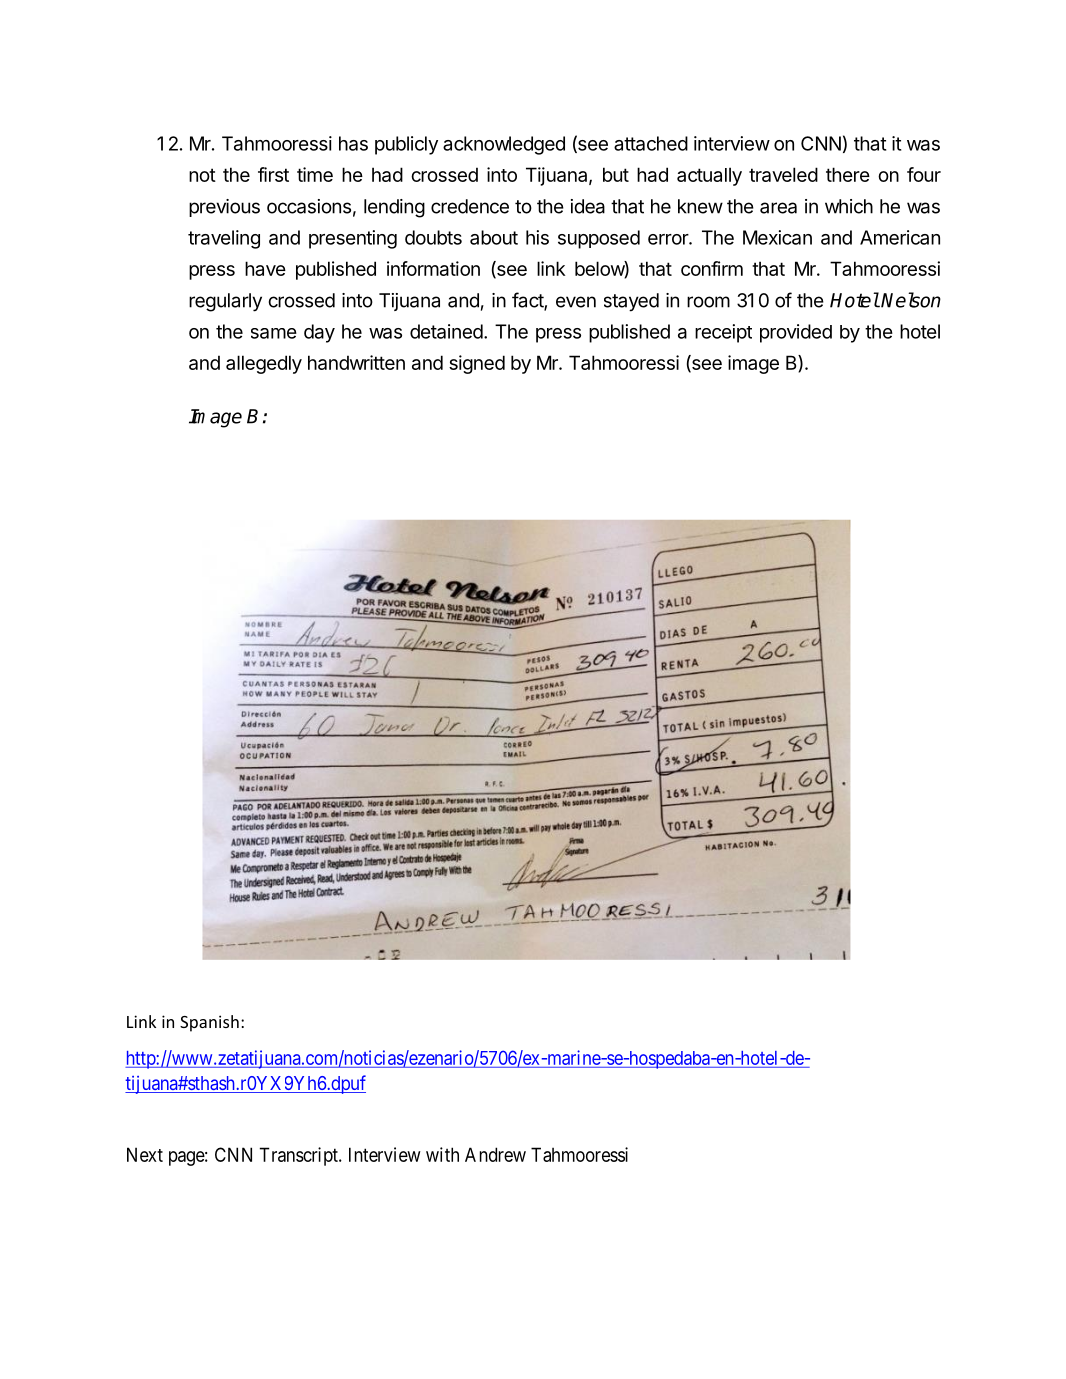 This document has width=1066, height=1379. What do you see at coordinates (495, 1154) in the document?
I see `Andrew` at bounding box center [495, 1154].
